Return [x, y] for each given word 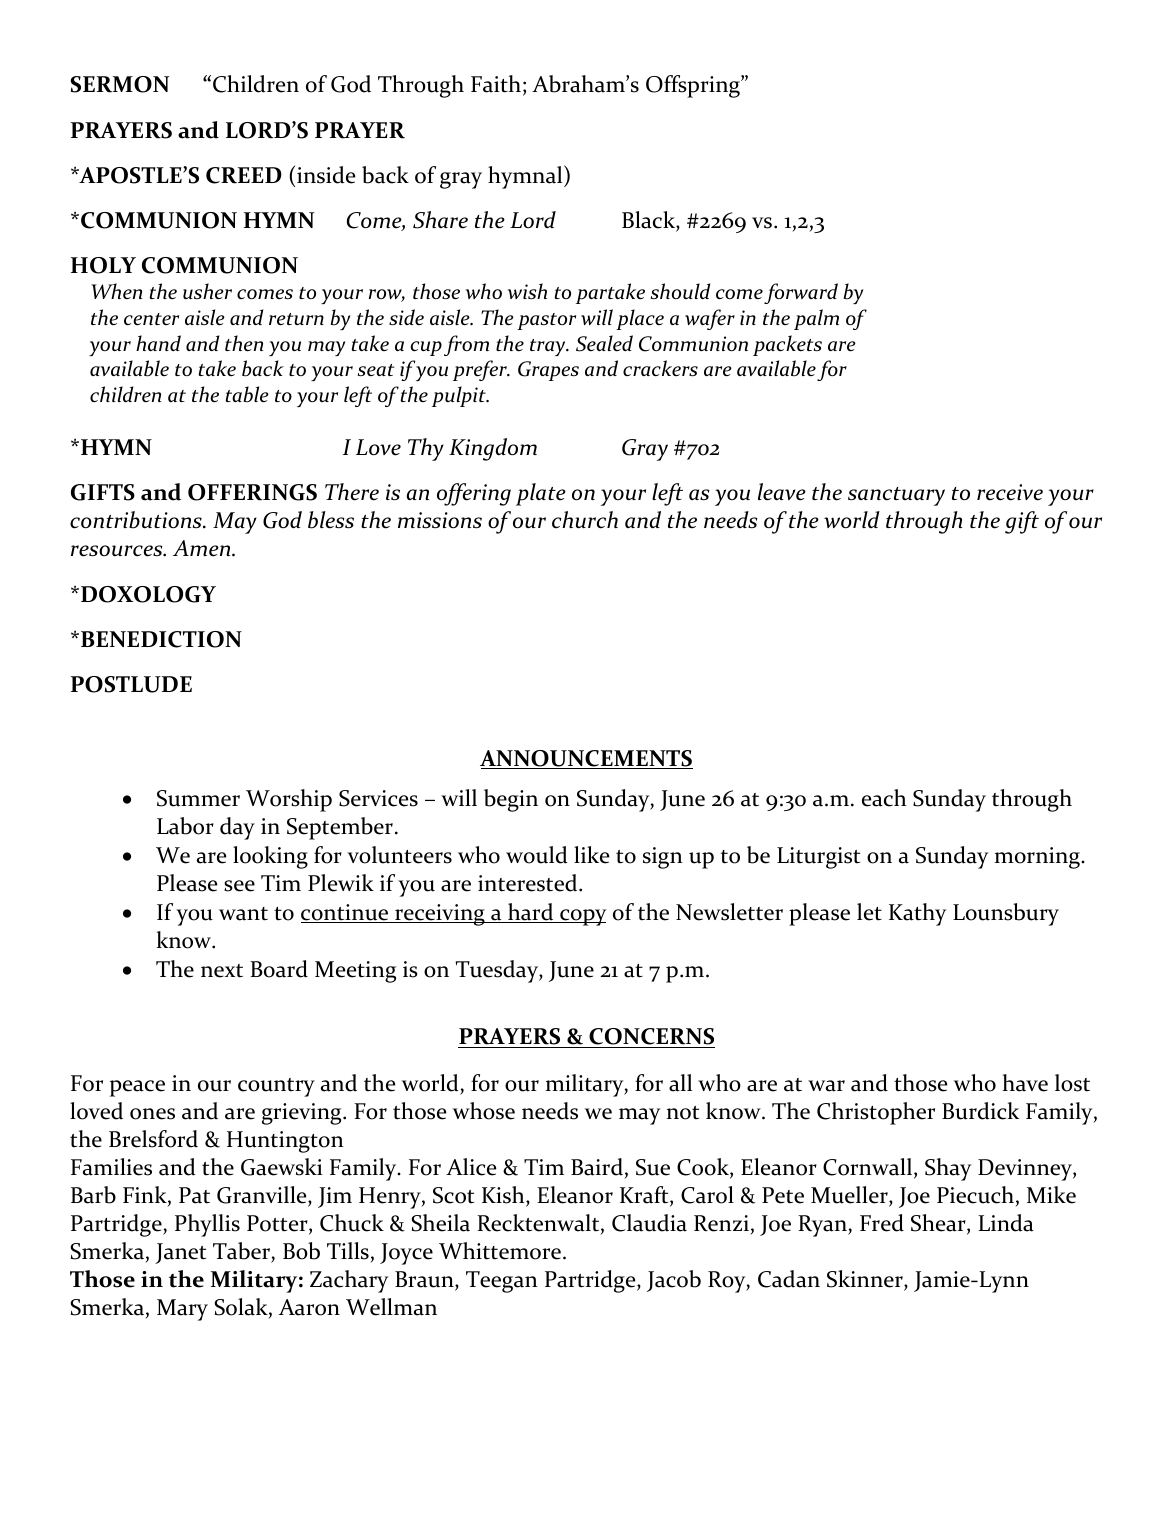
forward [801, 293]
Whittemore [500, 1251]
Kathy [917, 914]
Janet [180, 1253]
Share [440, 220]
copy [582, 917]
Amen [203, 548]
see [239, 886]
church [585, 520]
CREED [244, 175]
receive [1010, 492]
